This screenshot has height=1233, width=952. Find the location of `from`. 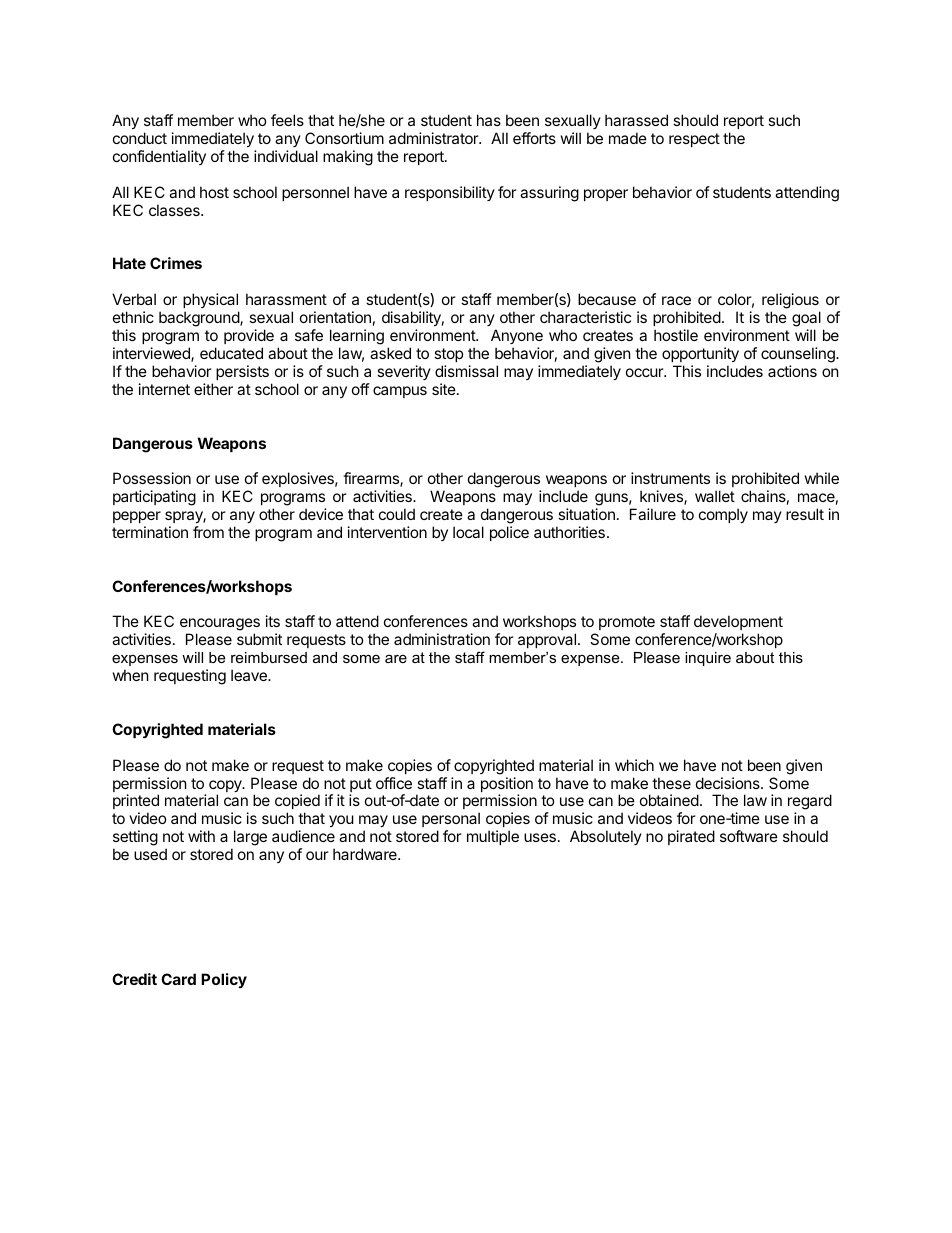

from is located at coordinates (208, 532).
